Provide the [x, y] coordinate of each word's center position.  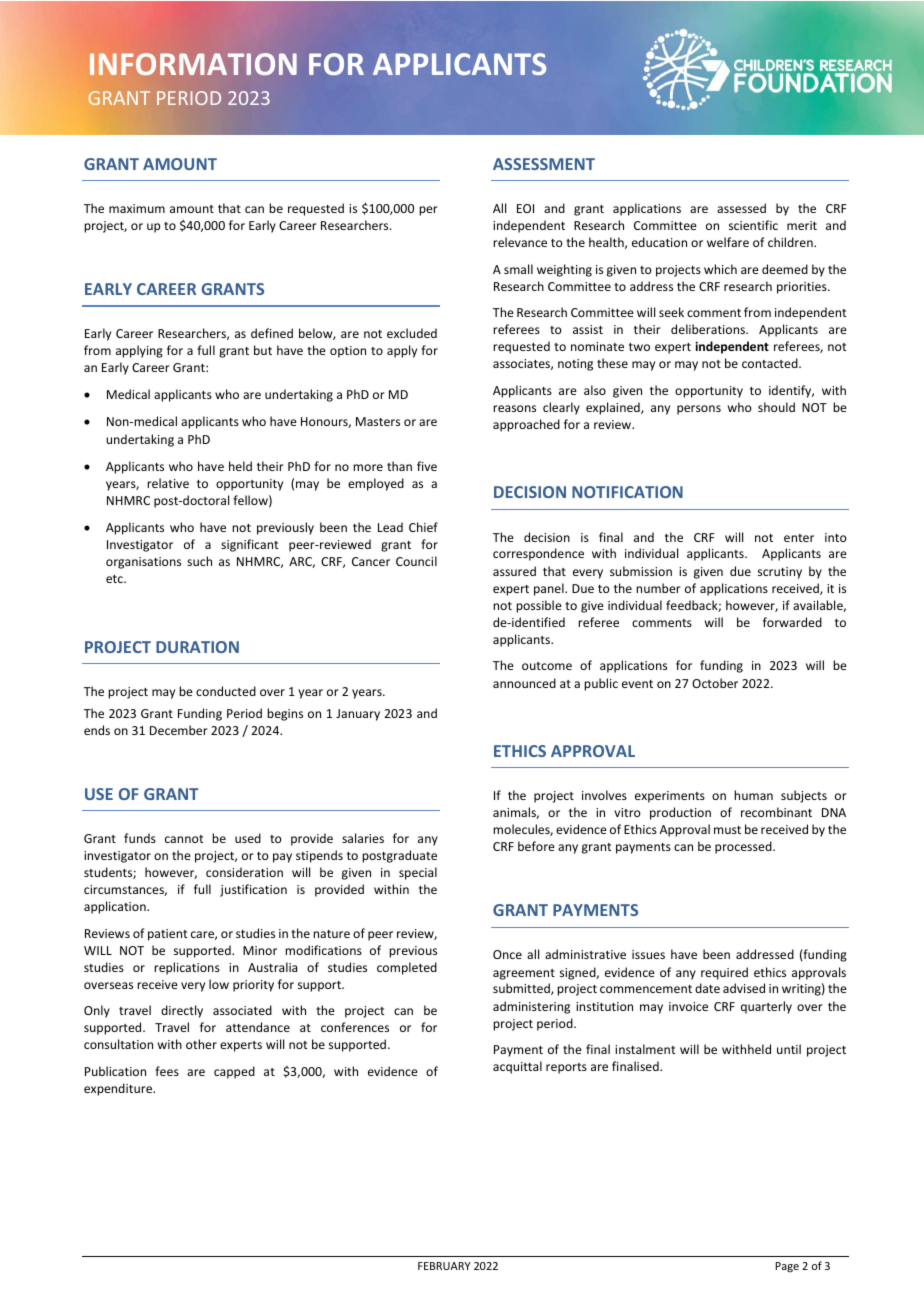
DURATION [197, 647]
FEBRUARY [444, 1266]
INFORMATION [193, 64]
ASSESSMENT [544, 164]
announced [524, 683]
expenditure [119, 1089]
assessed [741, 208]
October [715, 683]
